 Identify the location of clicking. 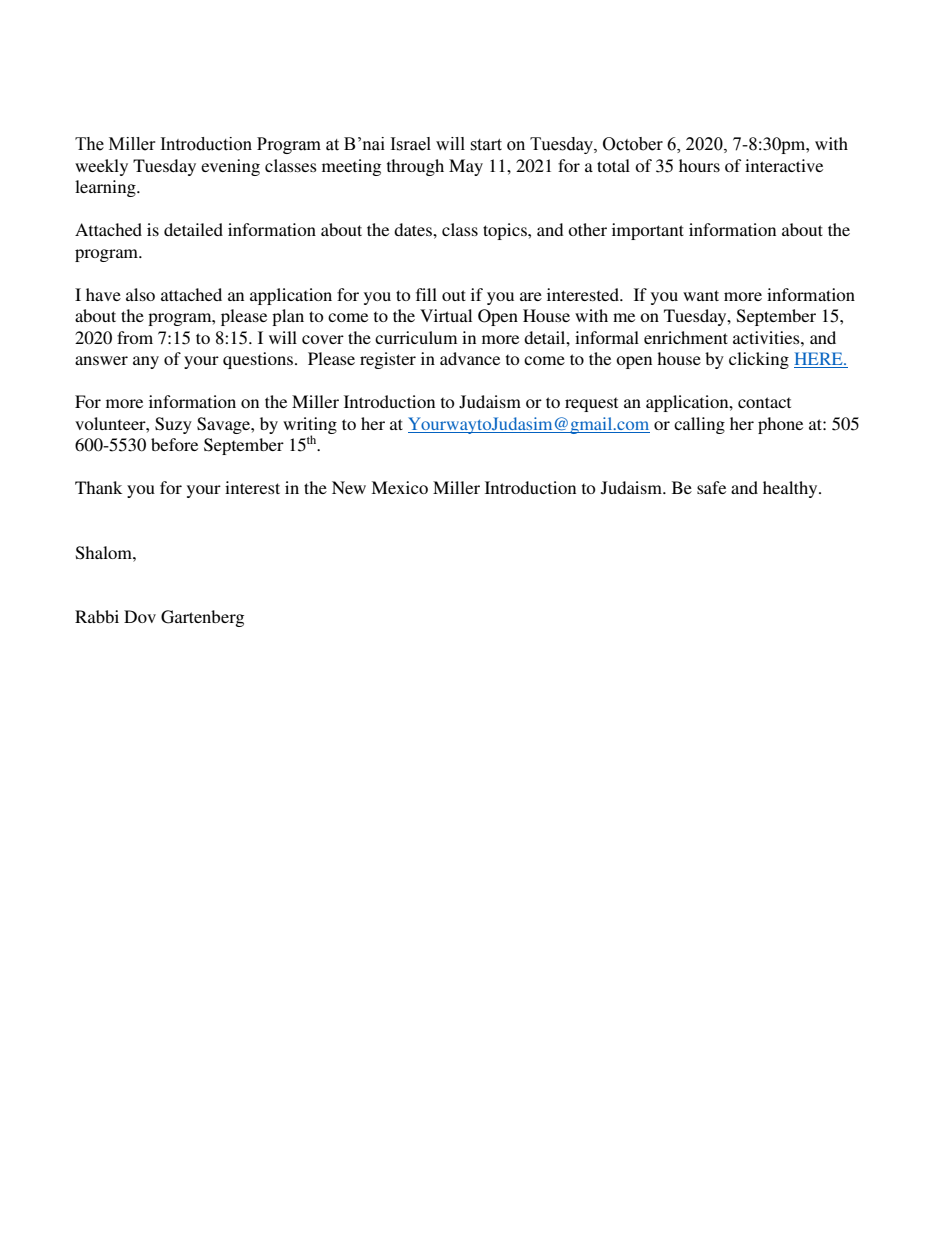
(759, 360).
